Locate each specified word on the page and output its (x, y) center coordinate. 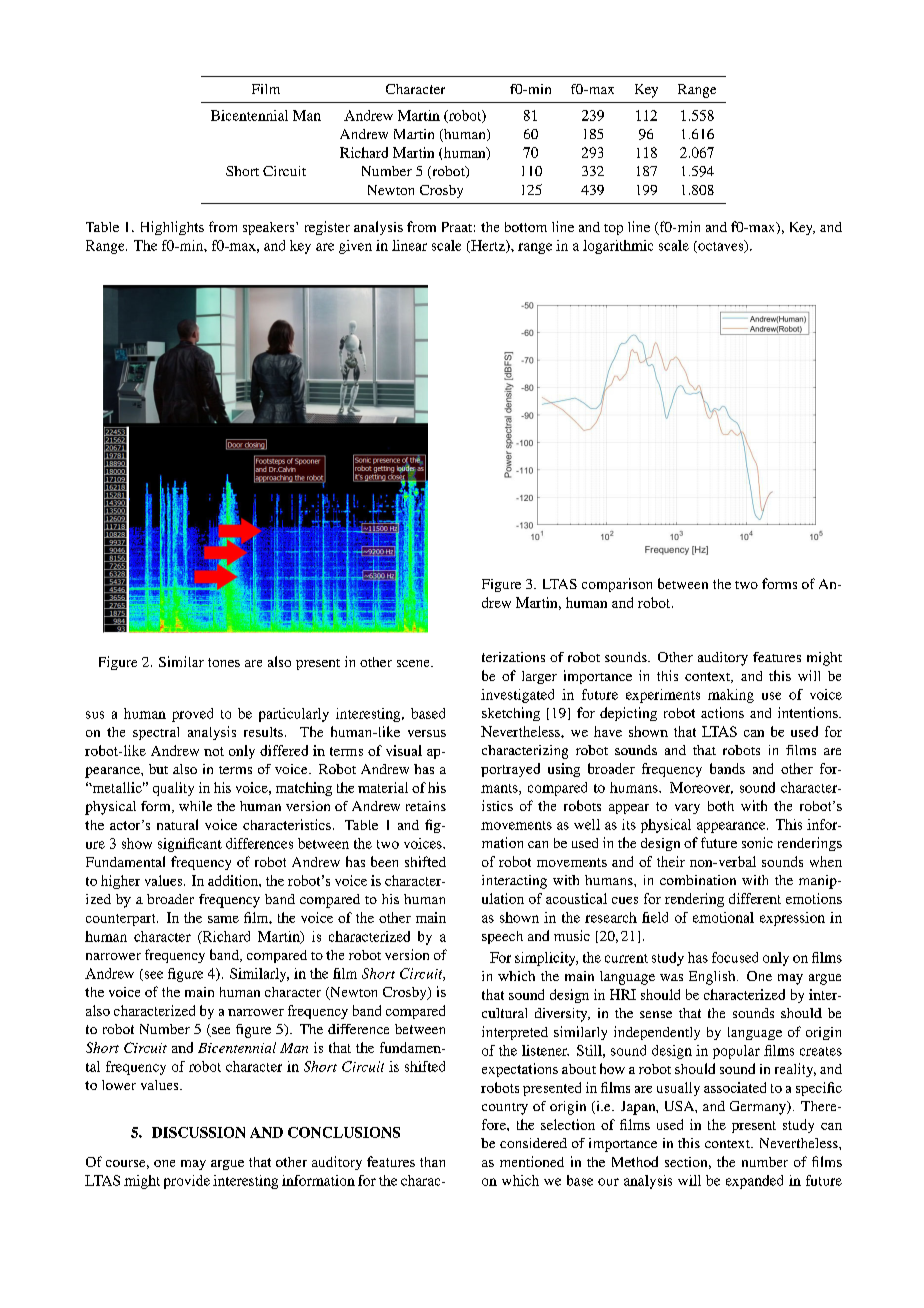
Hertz (488, 246)
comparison (617, 585)
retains (426, 806)
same (223, 919)
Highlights (172, 228)
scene (414, 663)
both (721, 806)
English (713, 978)
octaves (721, 246)
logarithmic (618, 247)
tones (224, 662)
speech (502, 937)
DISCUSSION (198, 1132)
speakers (270, 228)
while (195, 806)
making (731, 696)
